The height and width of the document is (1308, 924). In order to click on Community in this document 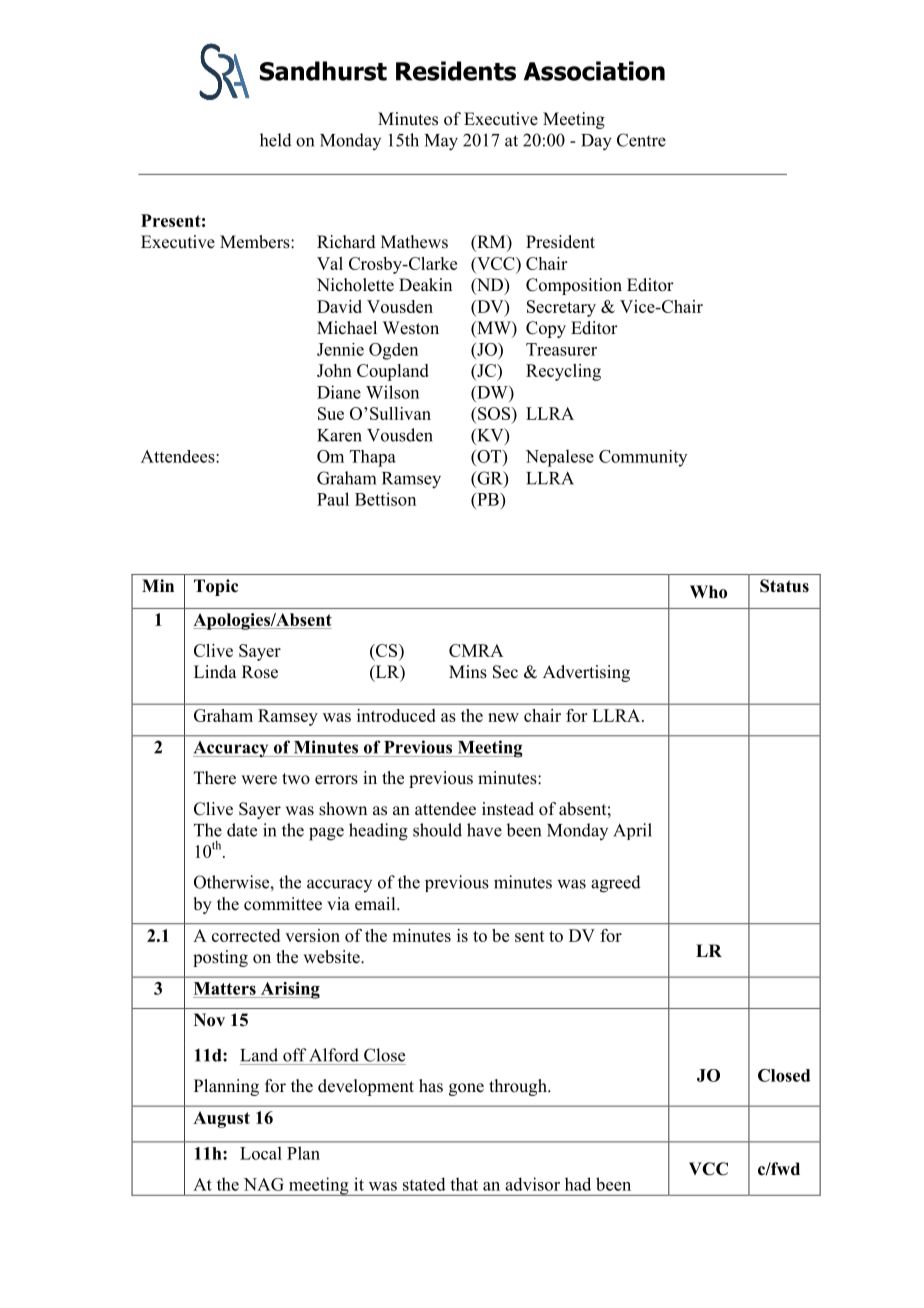, I will do `click(643, 458)`.
